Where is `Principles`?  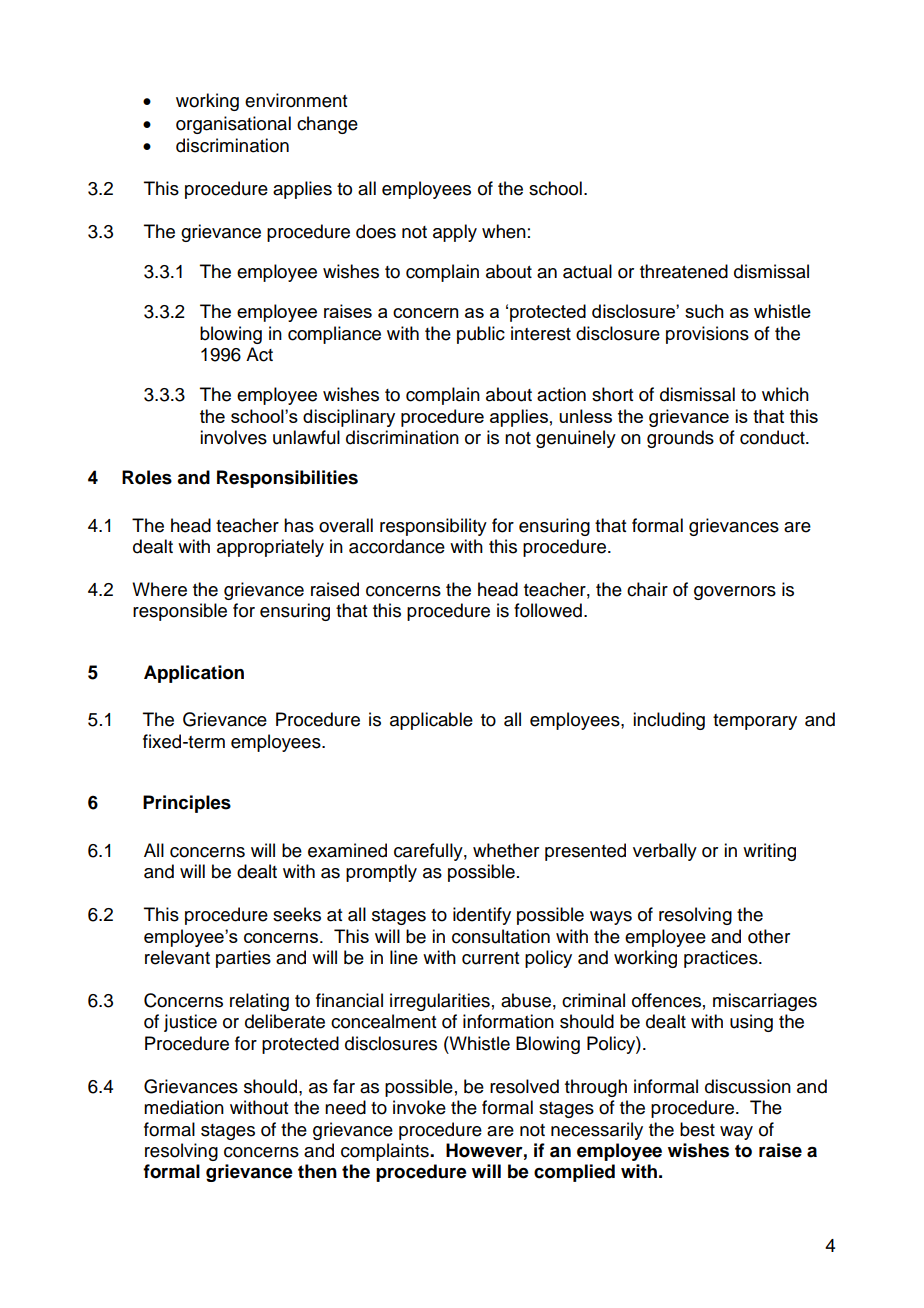 Principles is located at coordinates (187, 804).
